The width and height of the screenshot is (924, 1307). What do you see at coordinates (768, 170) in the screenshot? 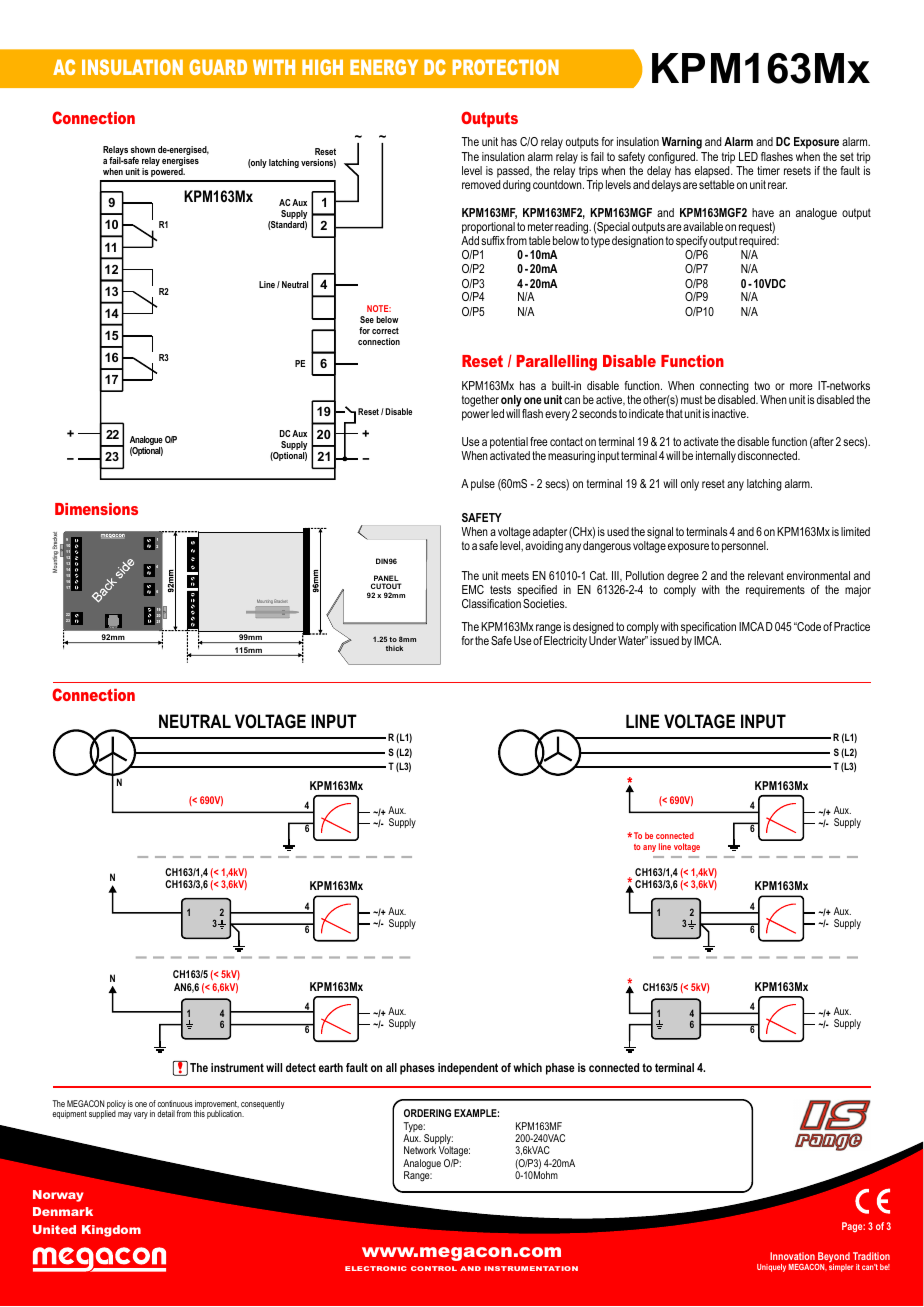
I see `timer` at bounding box center [768, 170].
